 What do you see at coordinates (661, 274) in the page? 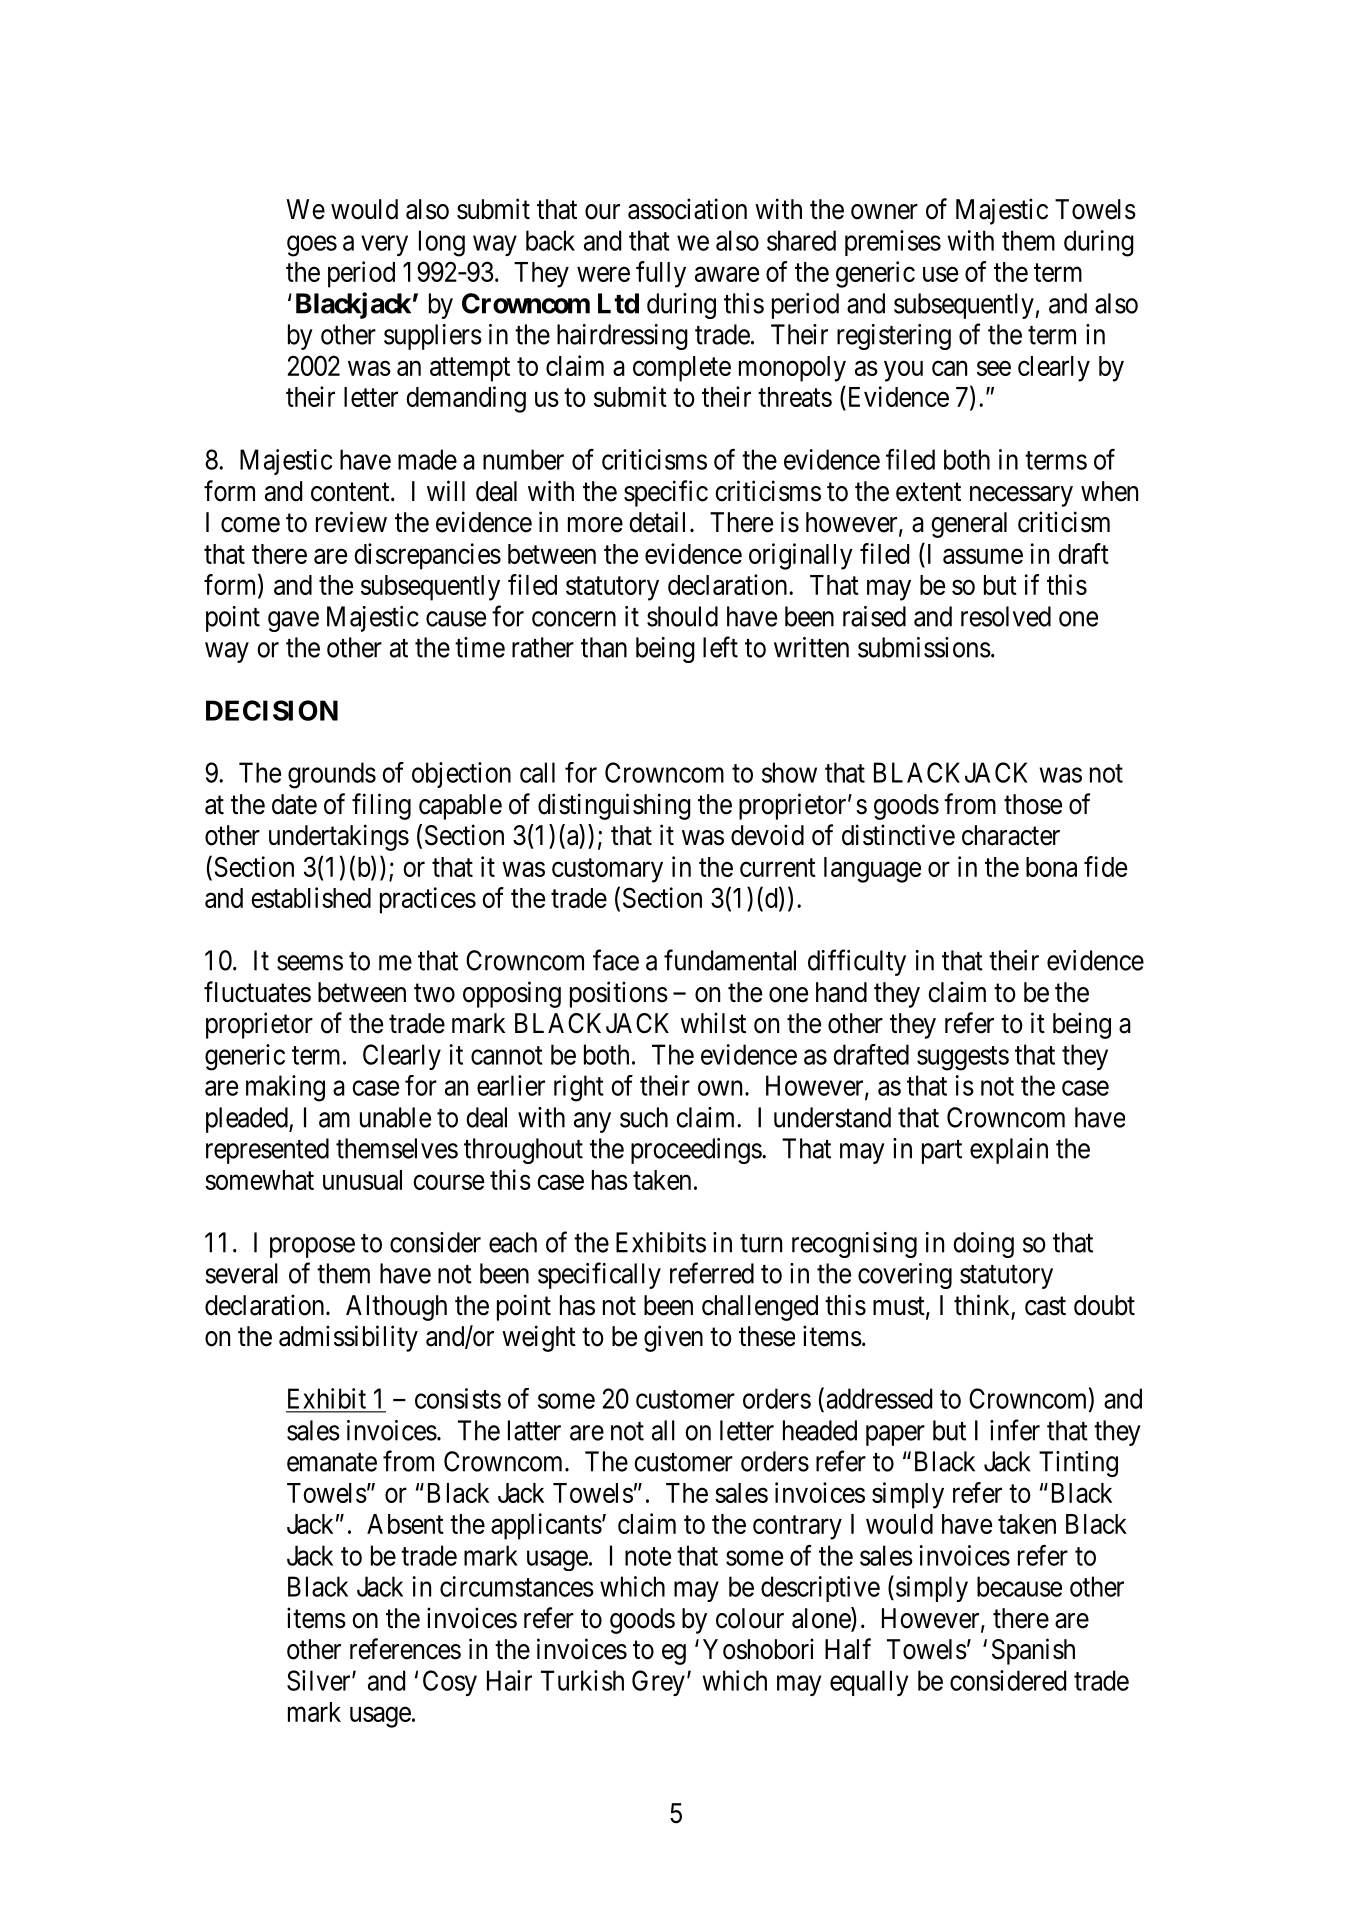
I see `fully` at bounding box center [661, 274].
